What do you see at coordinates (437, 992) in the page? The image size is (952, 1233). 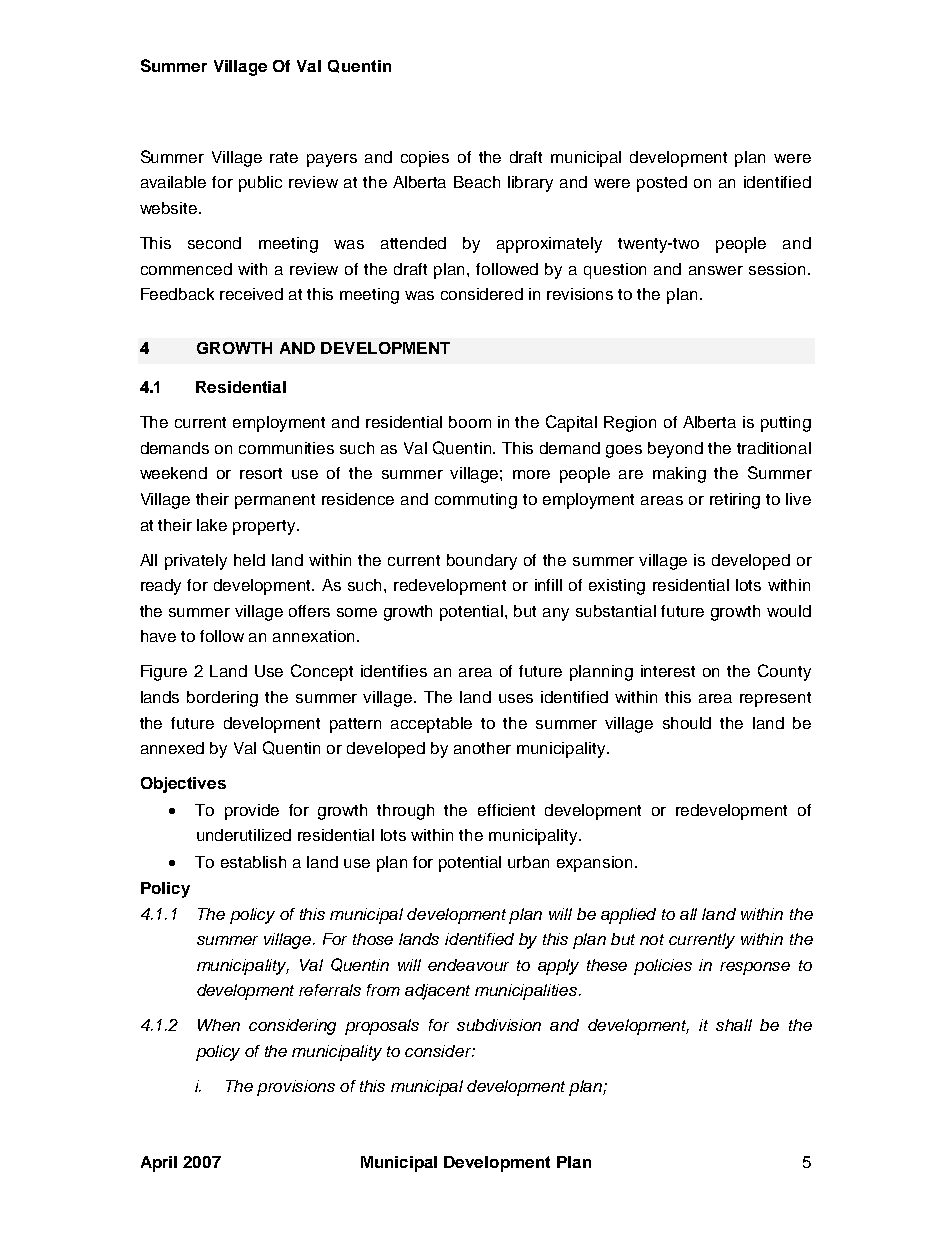 I see `adjacent` at bounding box center [437, 992].
